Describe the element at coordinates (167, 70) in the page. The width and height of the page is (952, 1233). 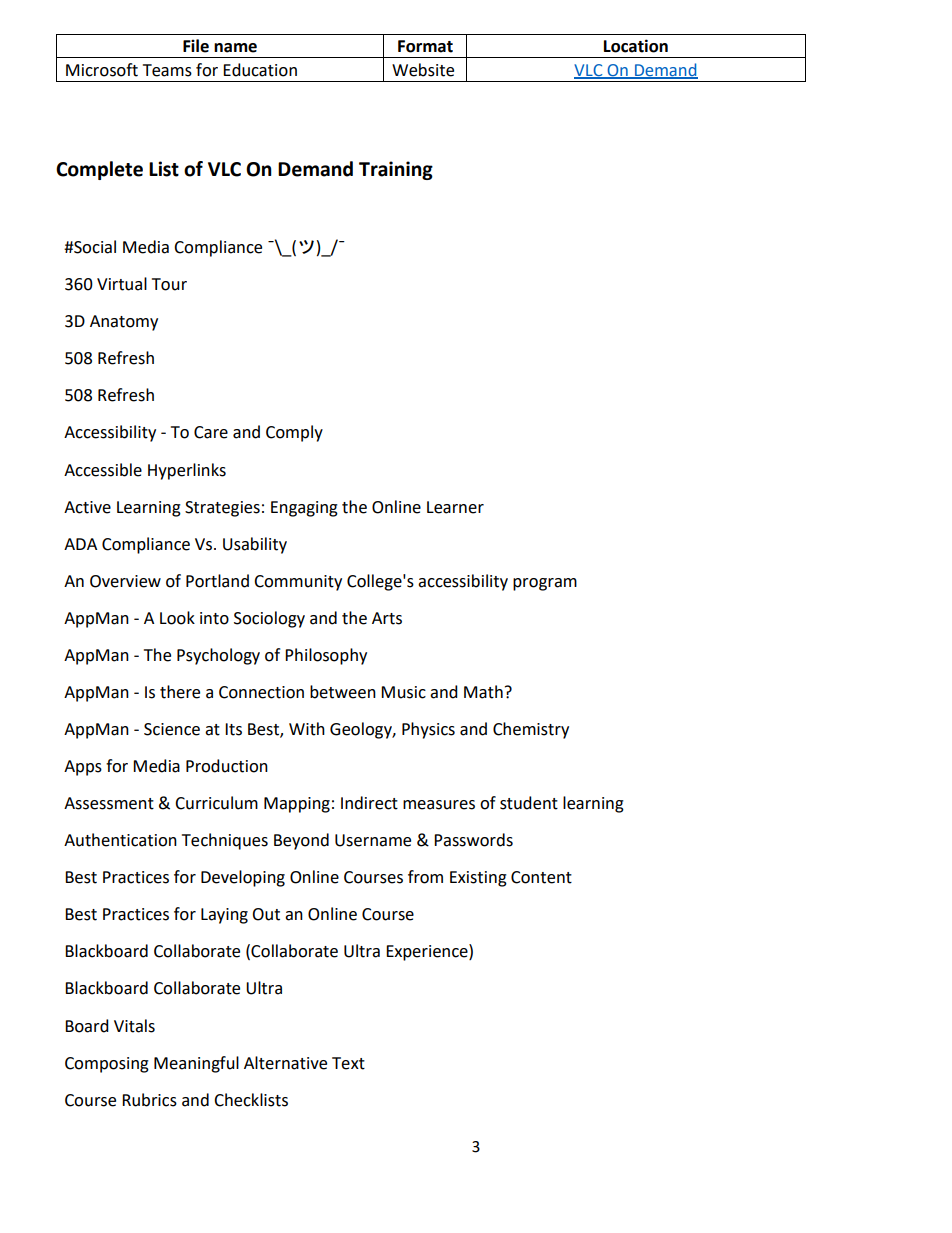
I see `Teams` at that location.
